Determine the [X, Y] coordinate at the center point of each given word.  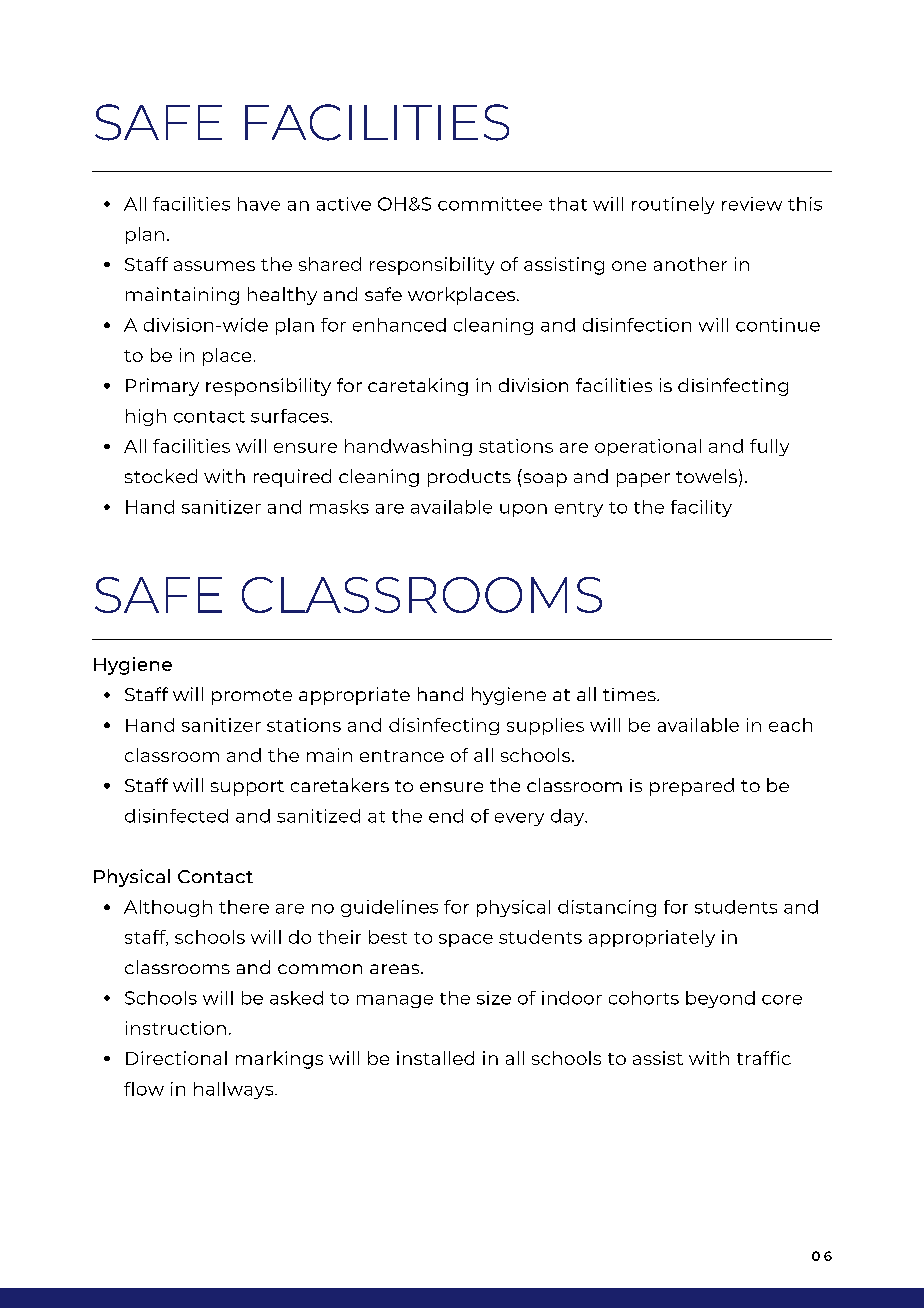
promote [252, 697]
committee [490, 204]
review [752, 204]
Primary [162, 387]
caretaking [418, 387]
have [259, 204]
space [466, 940]
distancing [607, 908]
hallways [235, 1090]
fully [769, 447]
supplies [545, 726]
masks [339, 507]
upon [523, 510]
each [790, 725]
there [244, 907]
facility [701, 508]
